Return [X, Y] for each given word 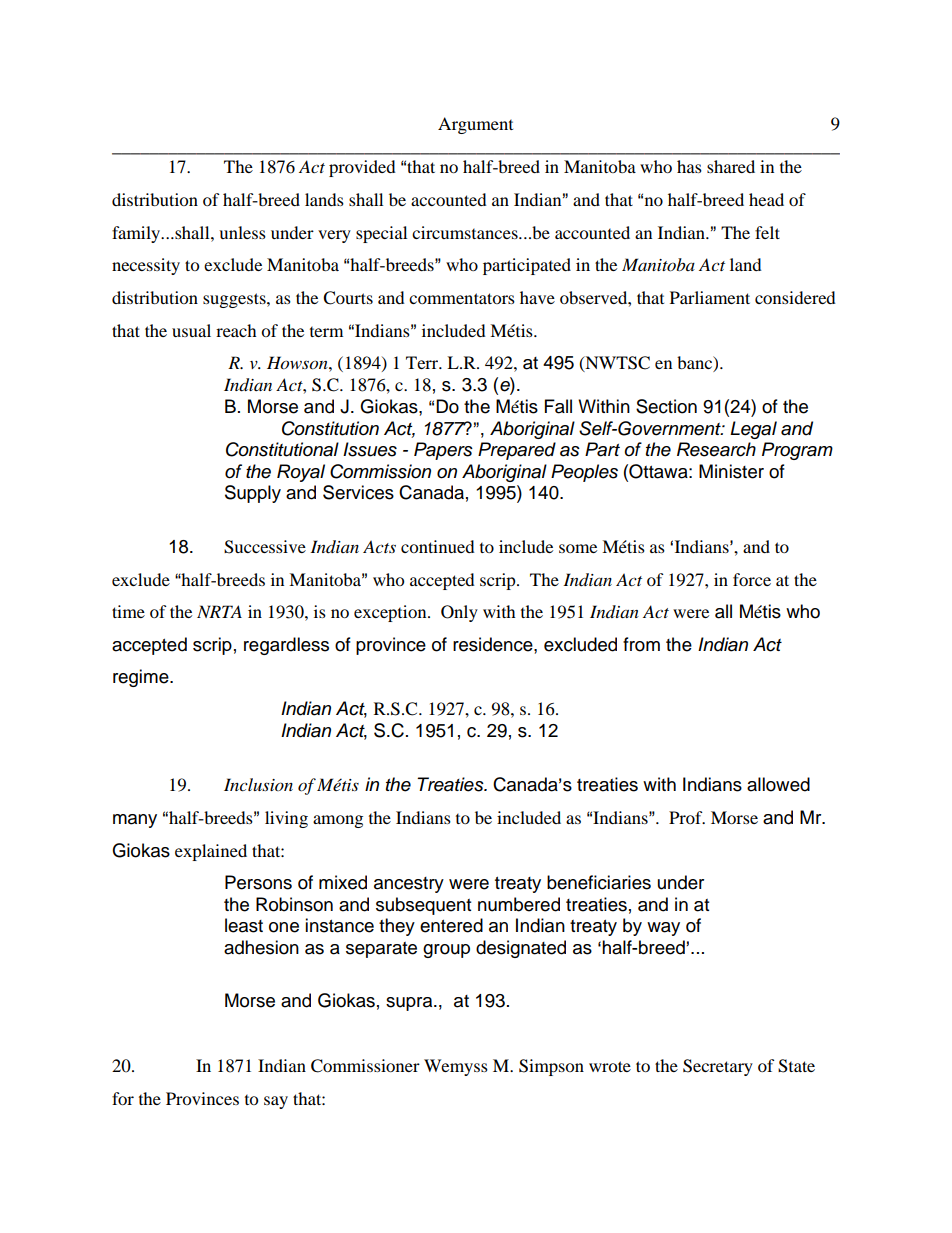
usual [191, 330]
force [752, 579]
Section [666, 406]
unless [242, 232]
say [276, 1102]
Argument [475, 125]
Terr [423, 362]
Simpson [551, 1067]
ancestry [409, 885]
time [128, 611]
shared [731, 166]
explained [211, 852]
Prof [687, 817]
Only [459, 613]
